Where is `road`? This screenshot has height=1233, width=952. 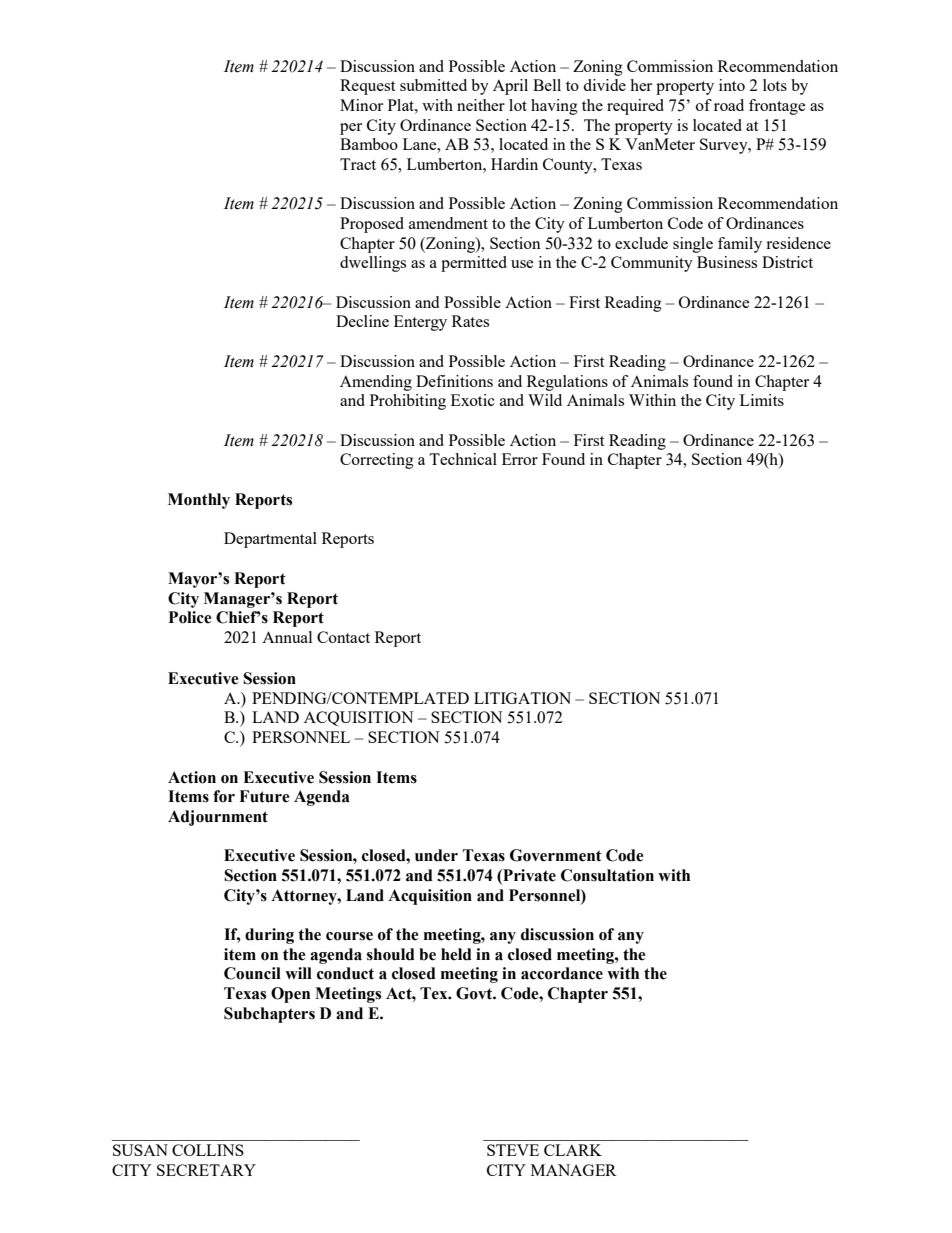 road is located at coordinates (729, 105).
